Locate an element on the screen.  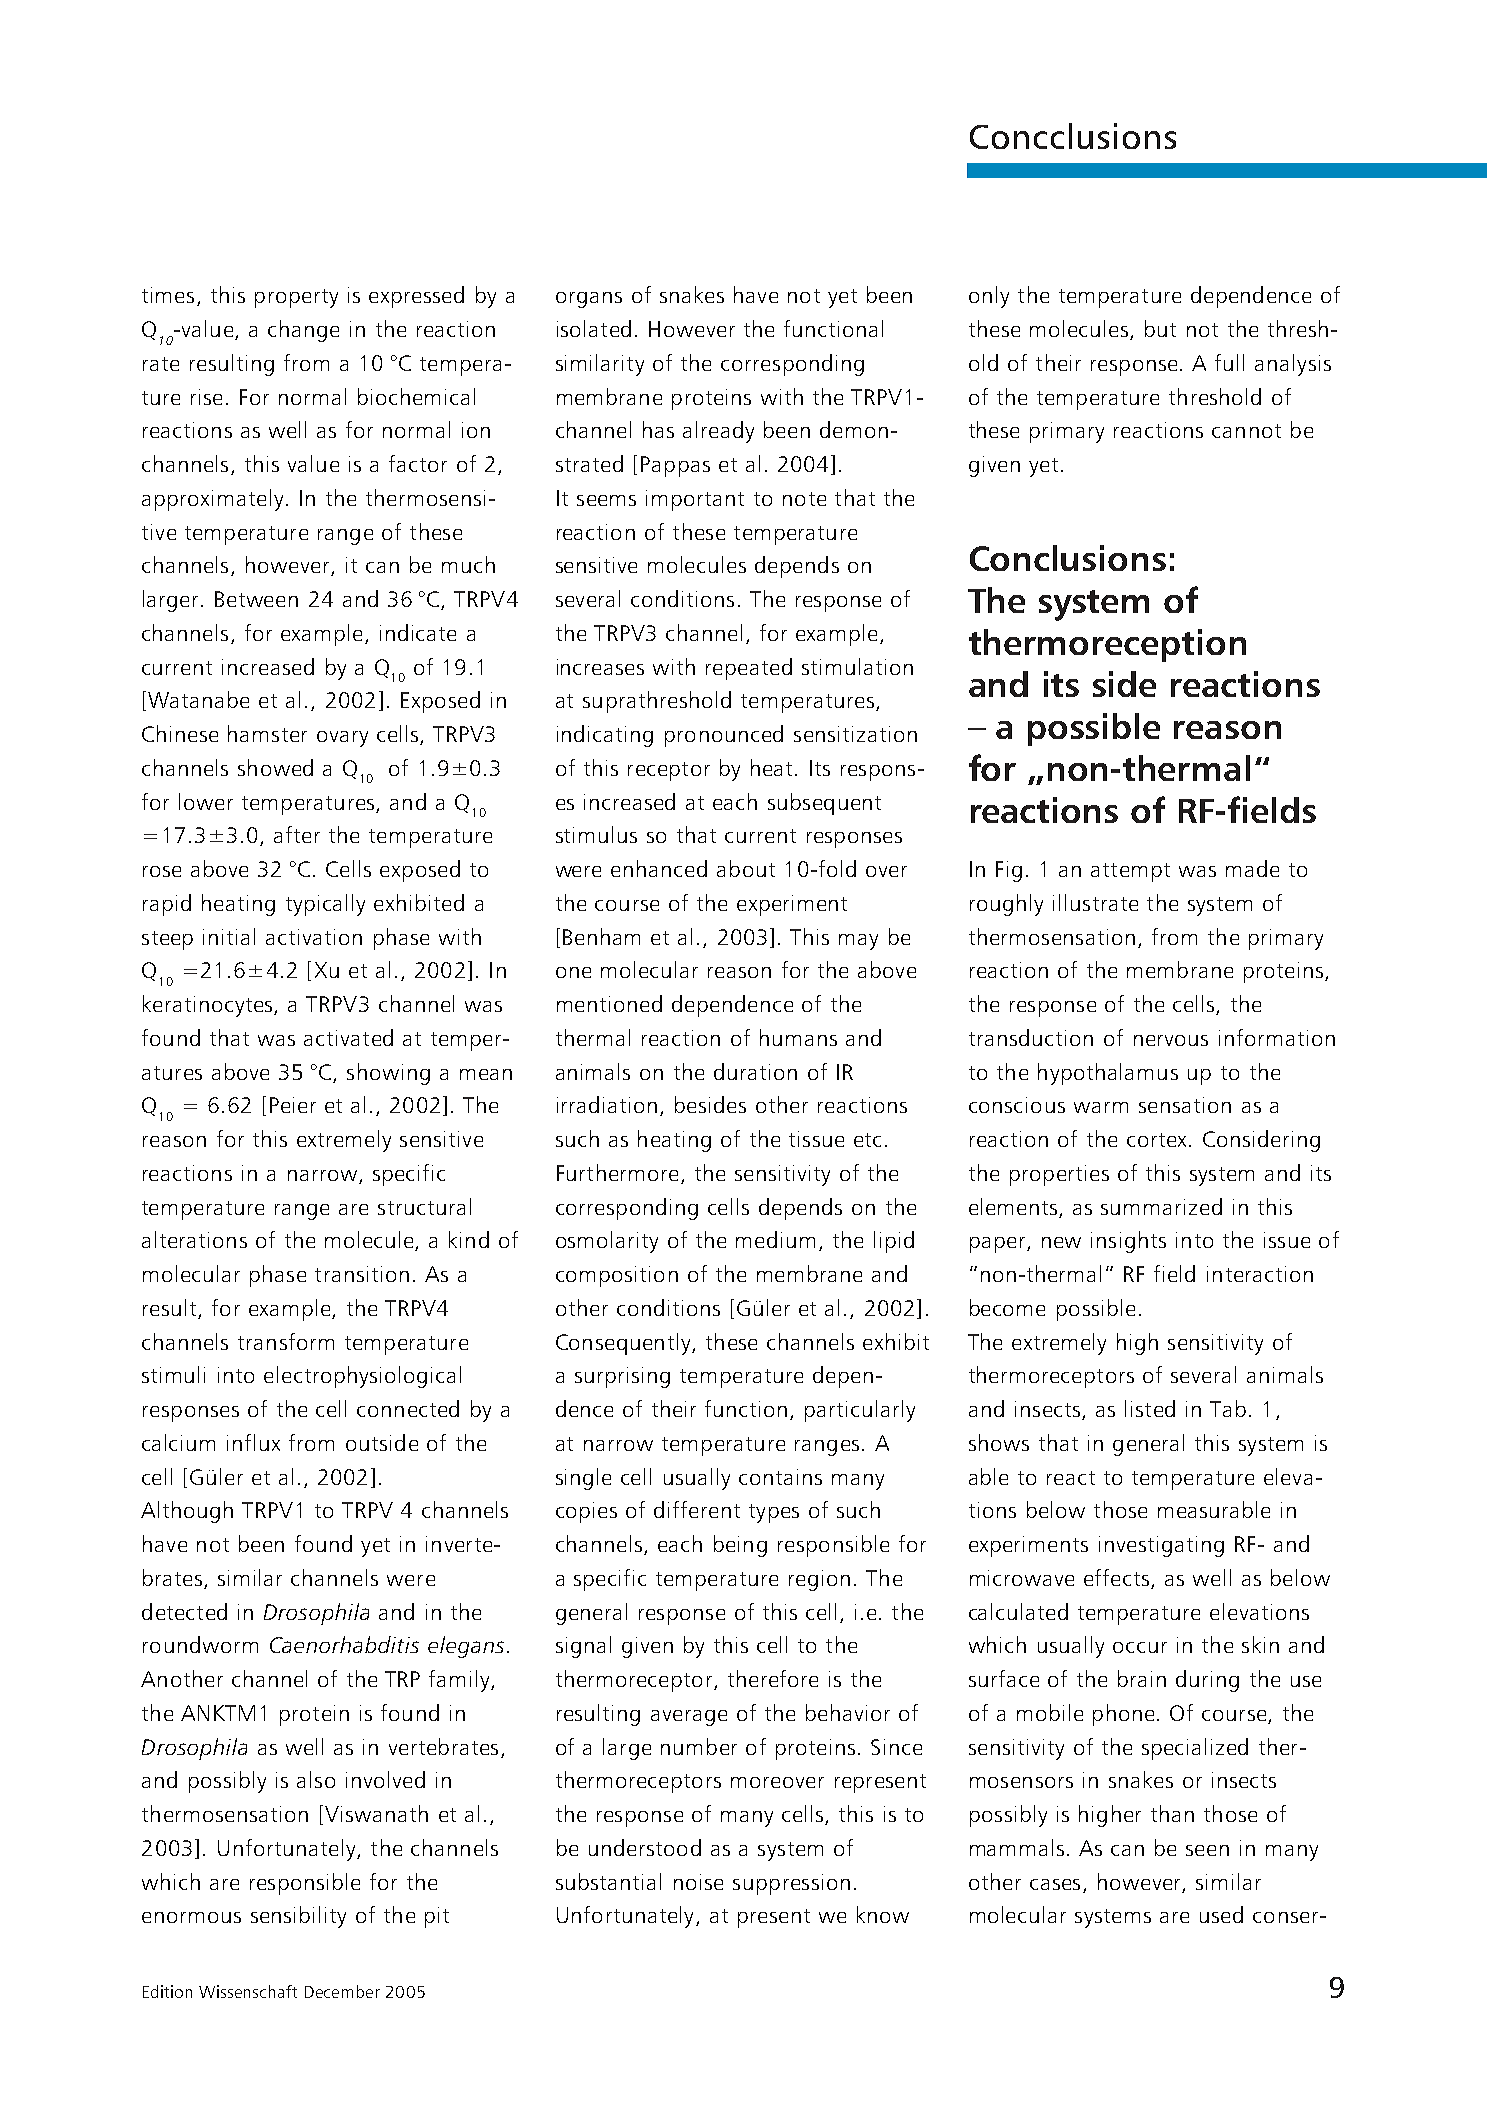
typically is located at coordinates (325, 905).
